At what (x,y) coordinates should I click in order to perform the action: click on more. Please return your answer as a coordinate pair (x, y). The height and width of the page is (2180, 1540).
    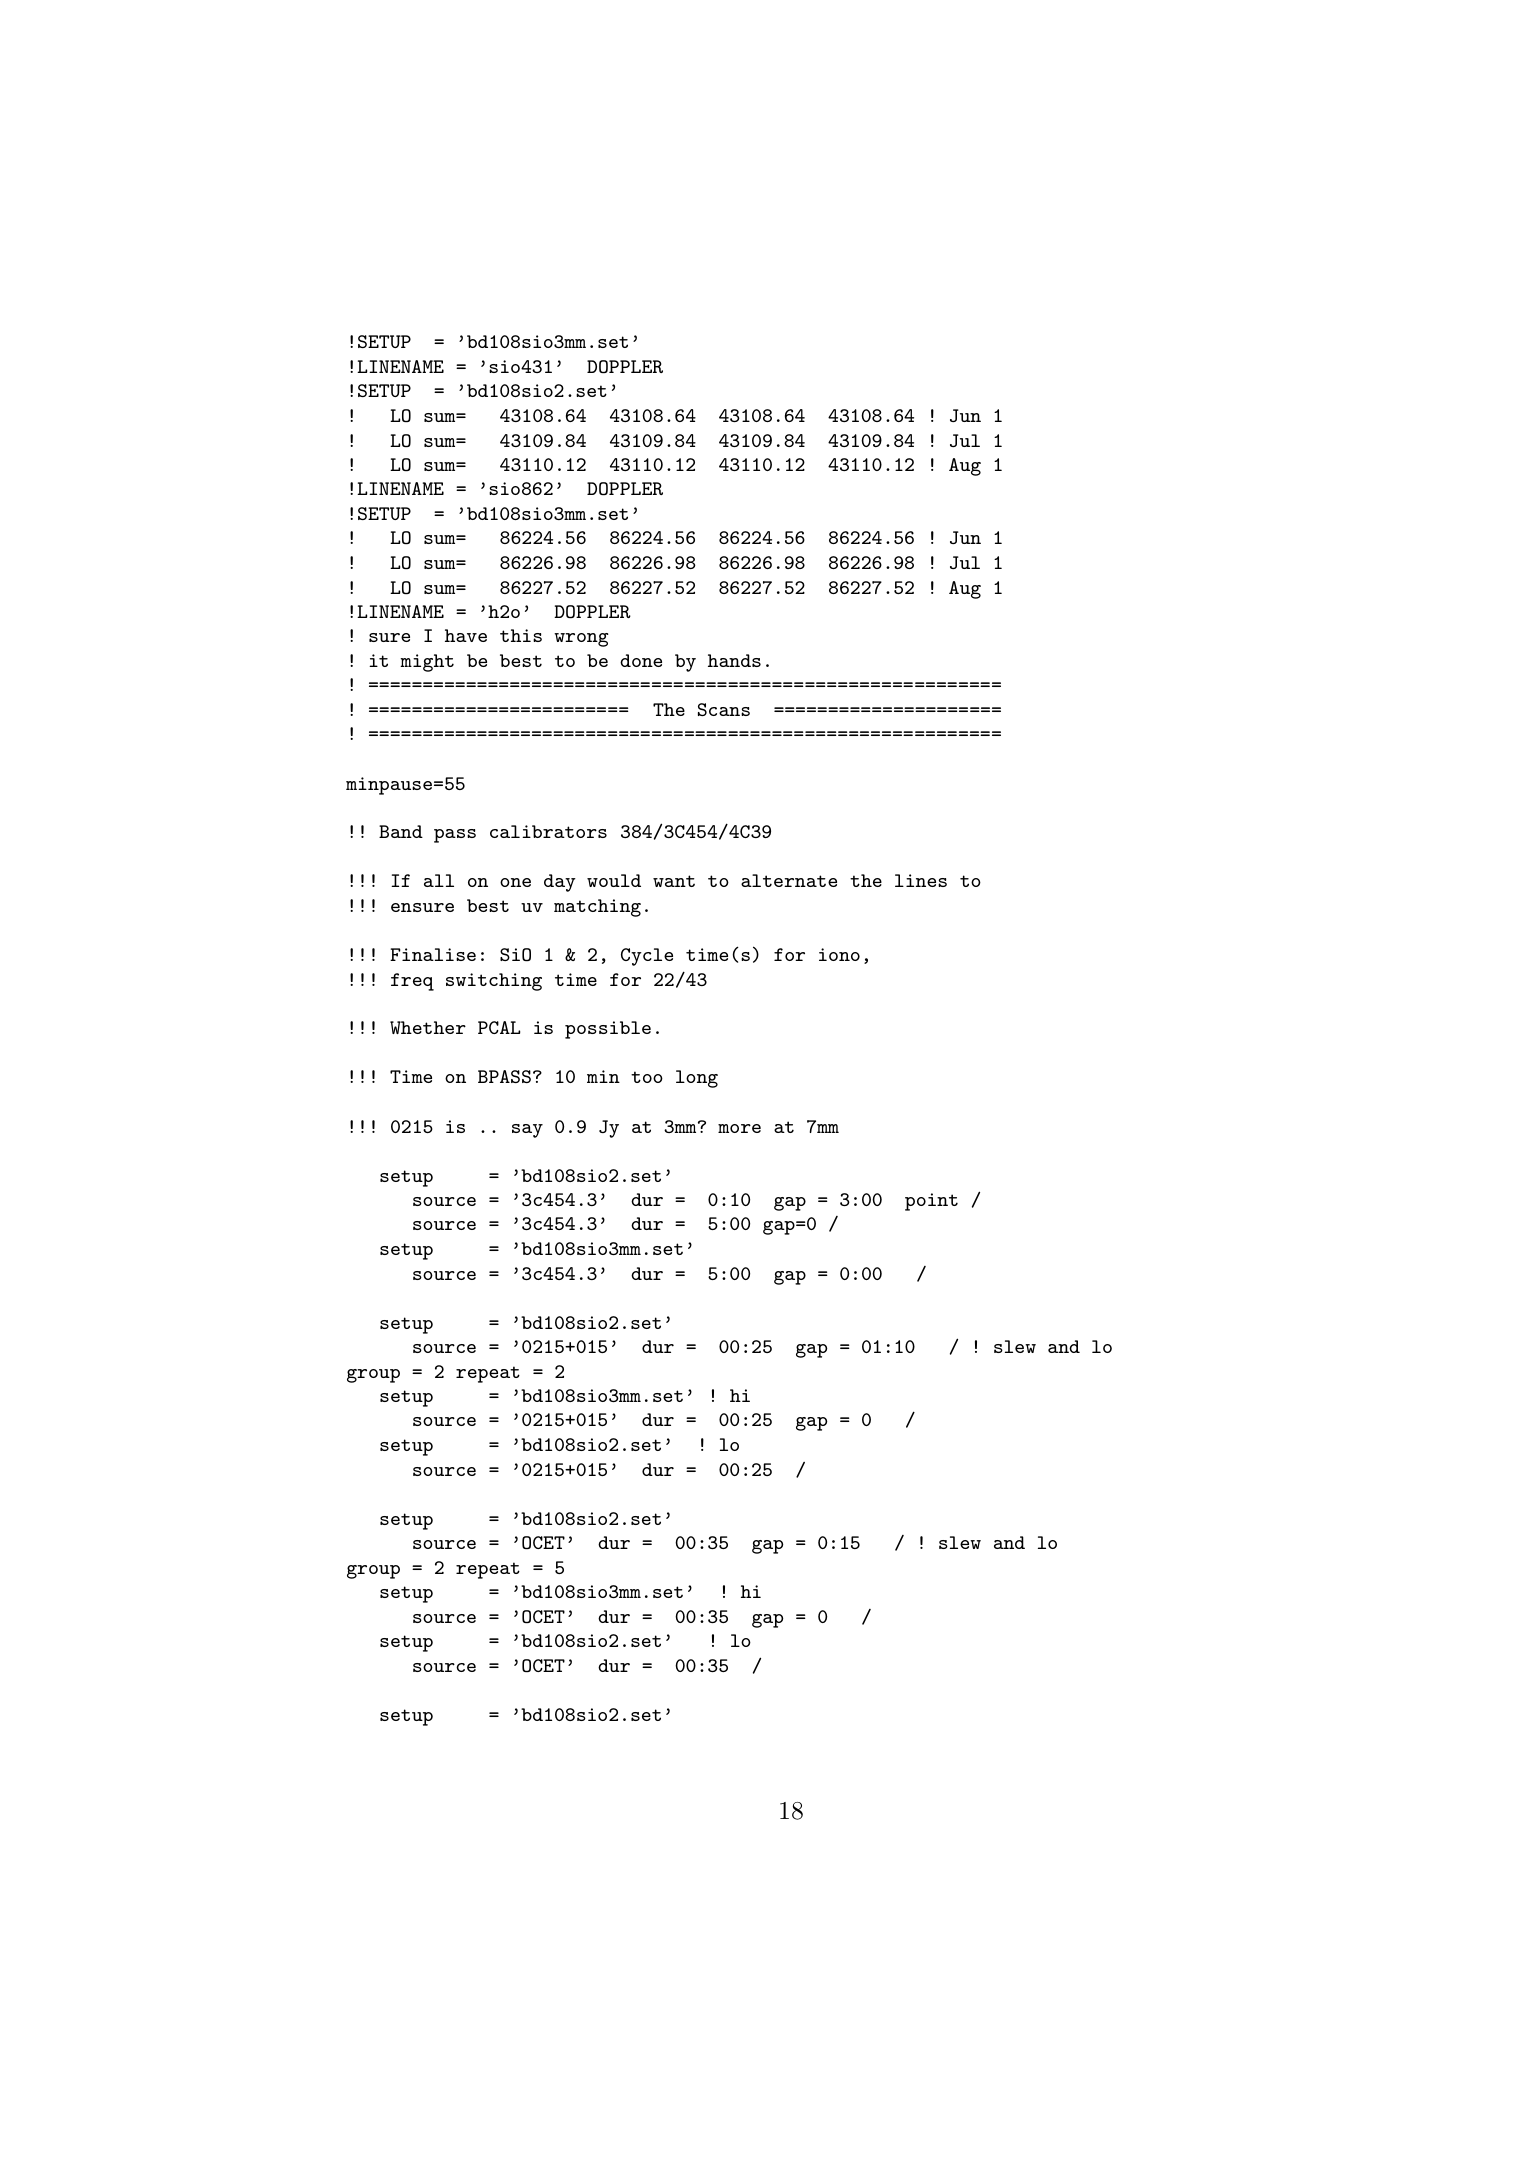
    Looking at the image, I should click on (739, 1128).
